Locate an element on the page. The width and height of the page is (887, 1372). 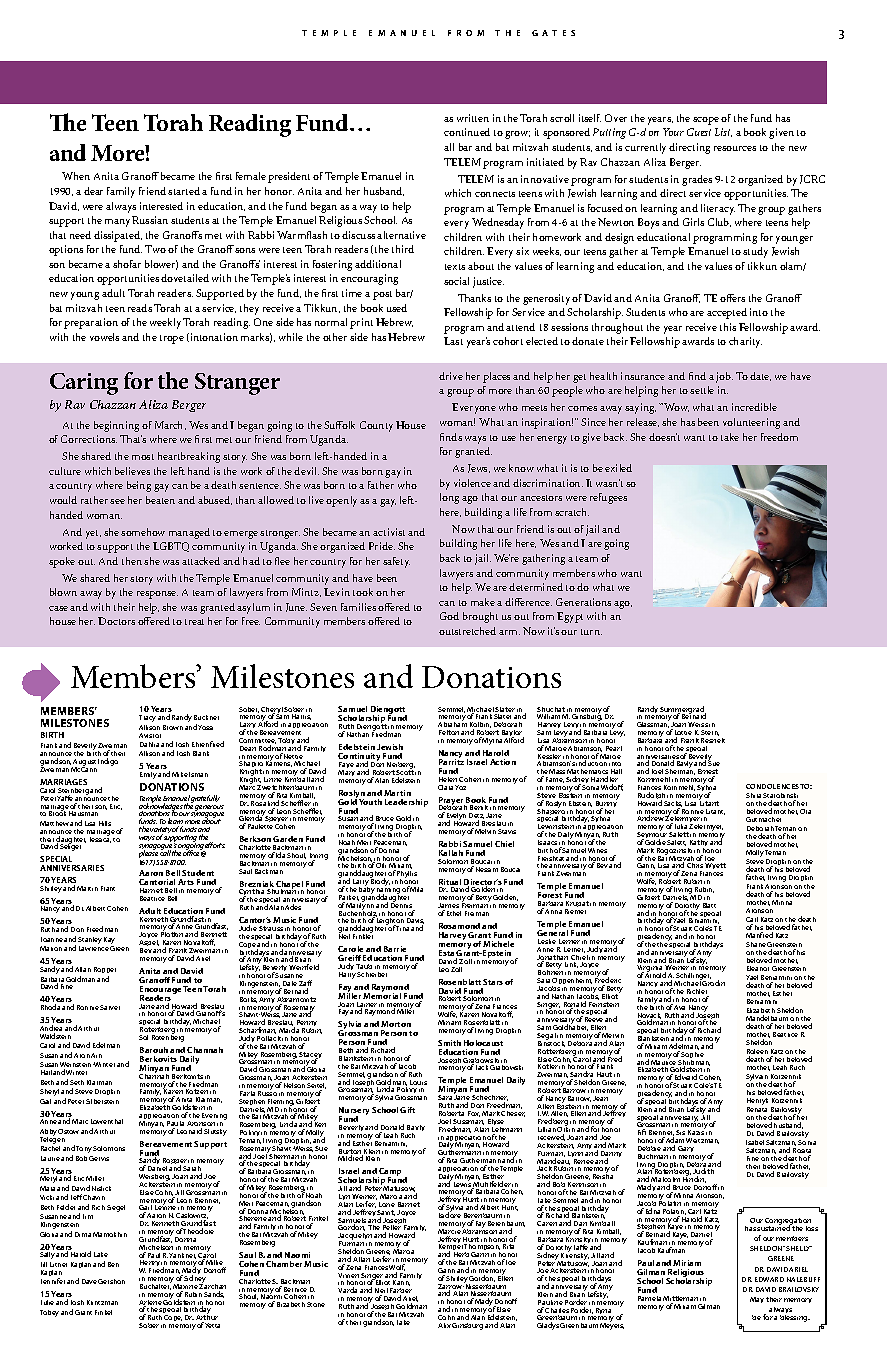
started is located at coordinates (184, 191).
